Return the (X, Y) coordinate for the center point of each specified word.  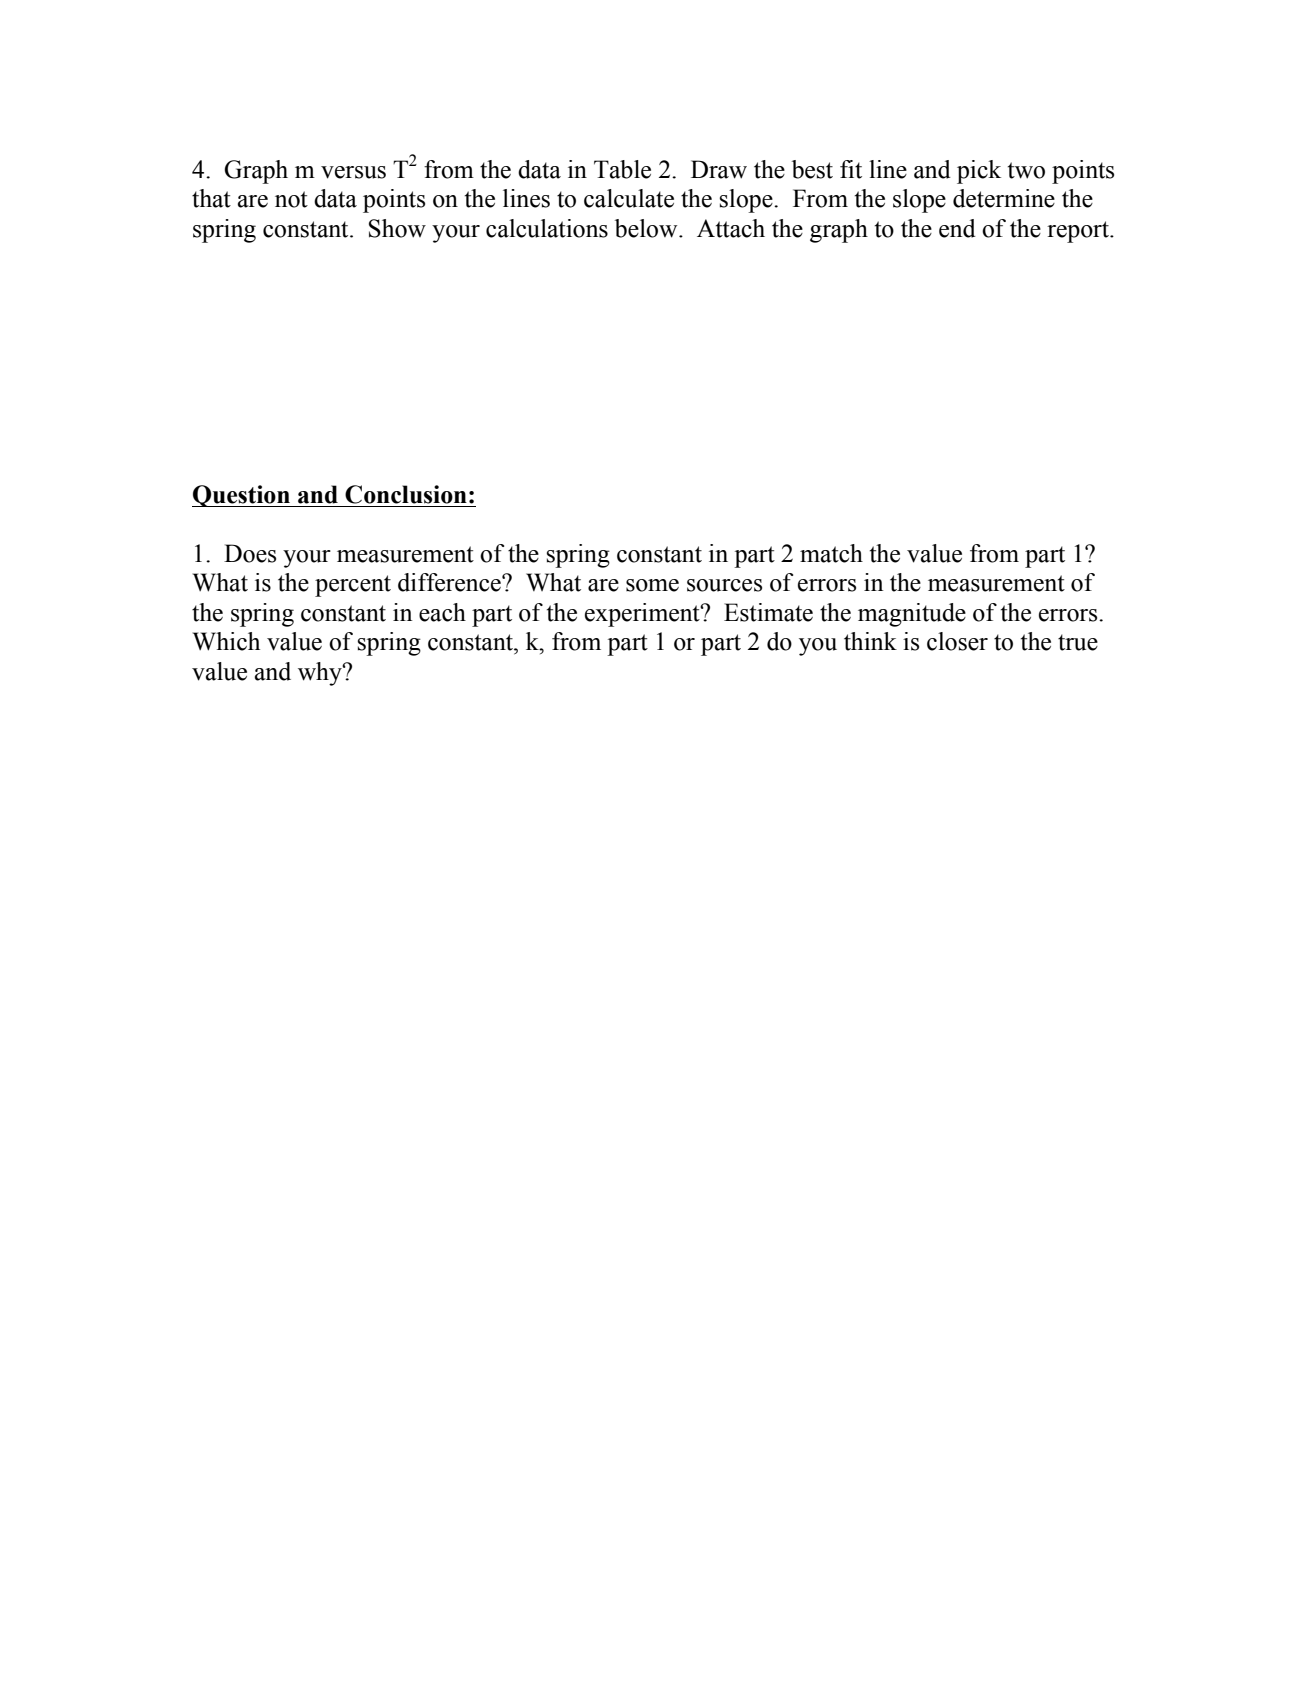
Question (242, 496)
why (321, 674)
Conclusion (406, 494)
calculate (629, 198)
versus (353, 172)
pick (979, 172)
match (831, 553)
